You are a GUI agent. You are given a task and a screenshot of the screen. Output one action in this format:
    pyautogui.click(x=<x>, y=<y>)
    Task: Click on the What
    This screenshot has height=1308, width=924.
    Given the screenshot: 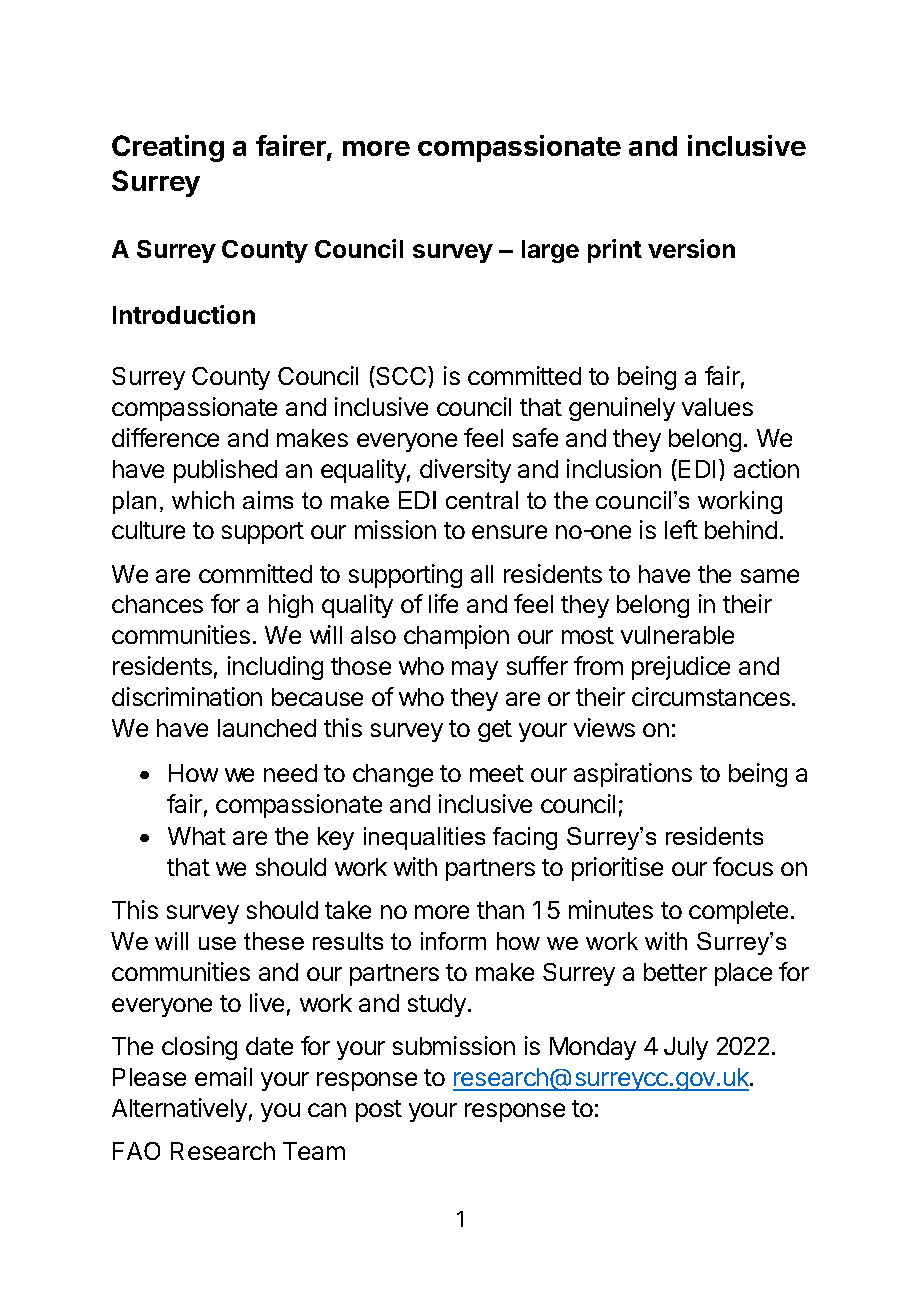 What is the action you would take?
    pyautogui.click(x=197, y=836)
